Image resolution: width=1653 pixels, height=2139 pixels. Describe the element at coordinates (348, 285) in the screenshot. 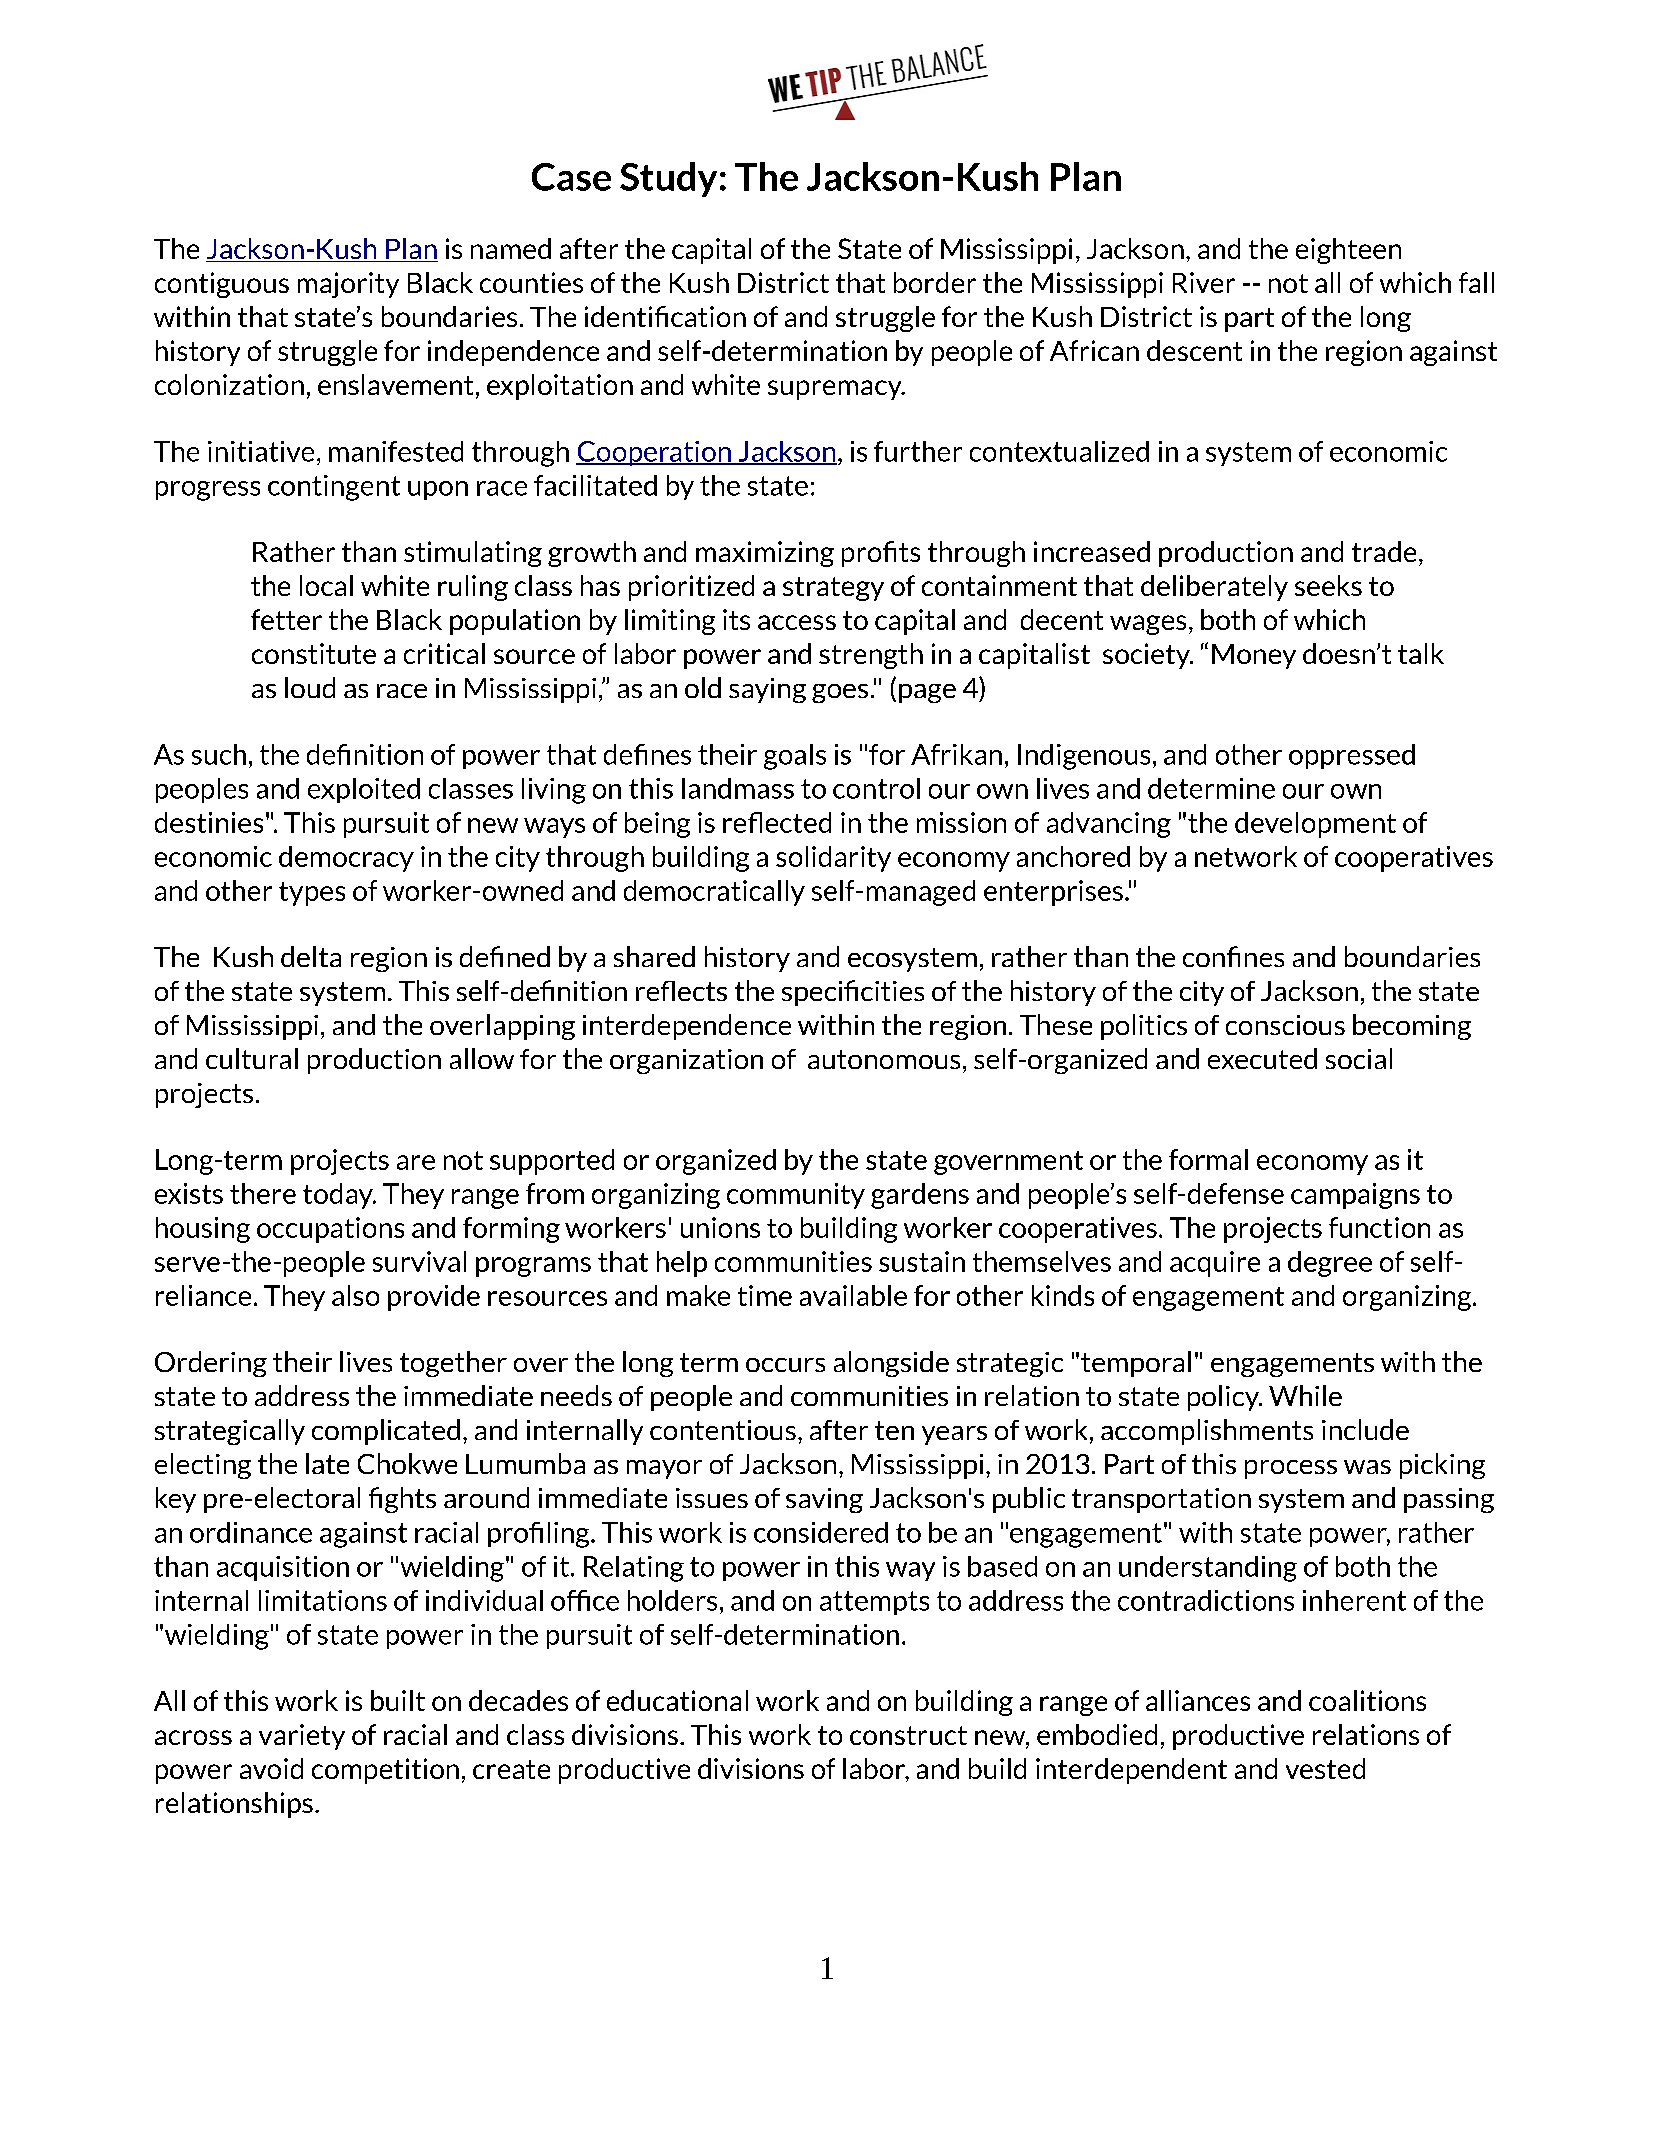

I see `majority` at that location.
